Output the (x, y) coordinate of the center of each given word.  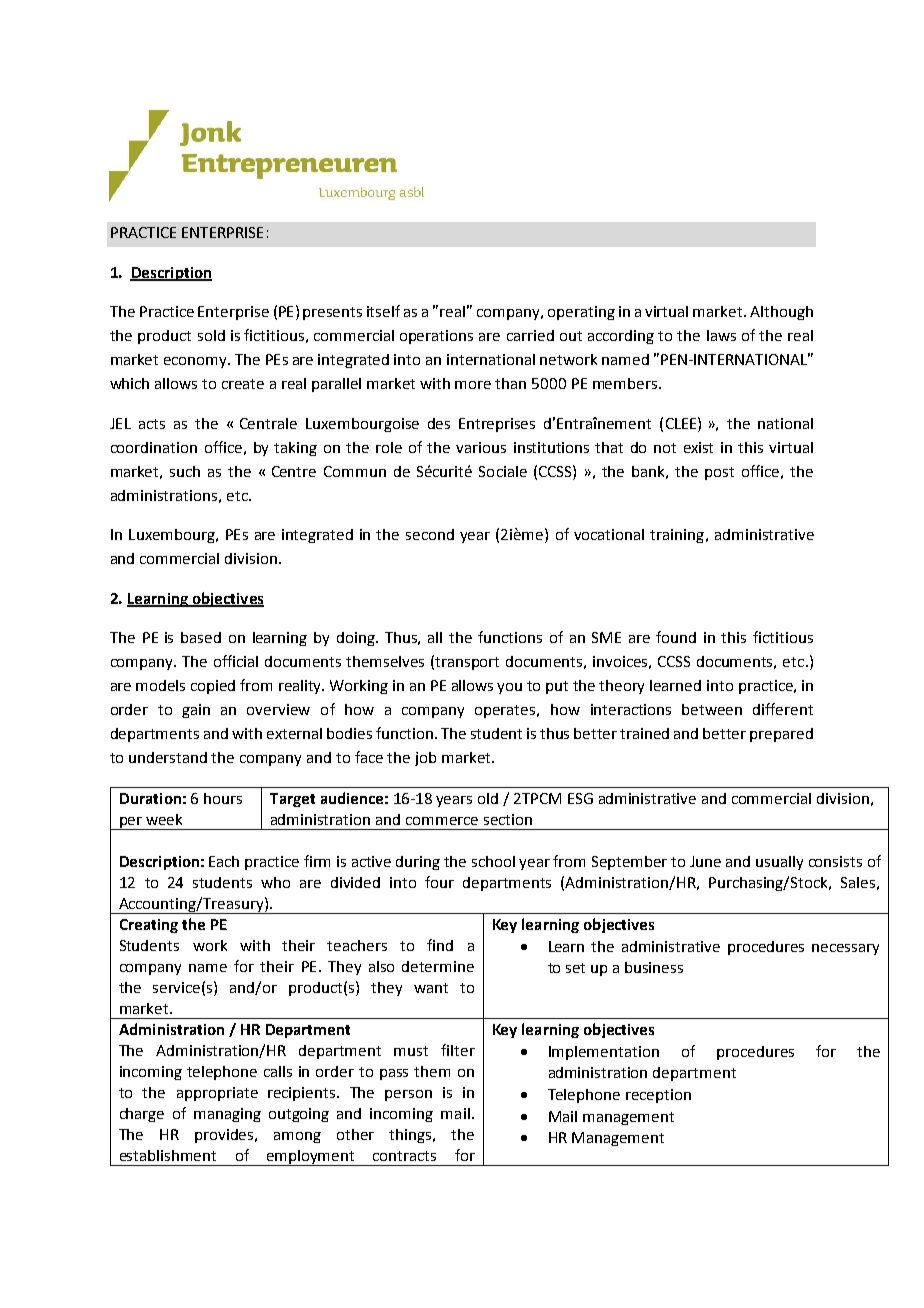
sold (211, 335)
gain (196, 711)
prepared (781, 735)
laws (721, 335)
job (425, 759)
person (408, 1095)
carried (530, 335)
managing (227, 1115)
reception (658, 1096)
